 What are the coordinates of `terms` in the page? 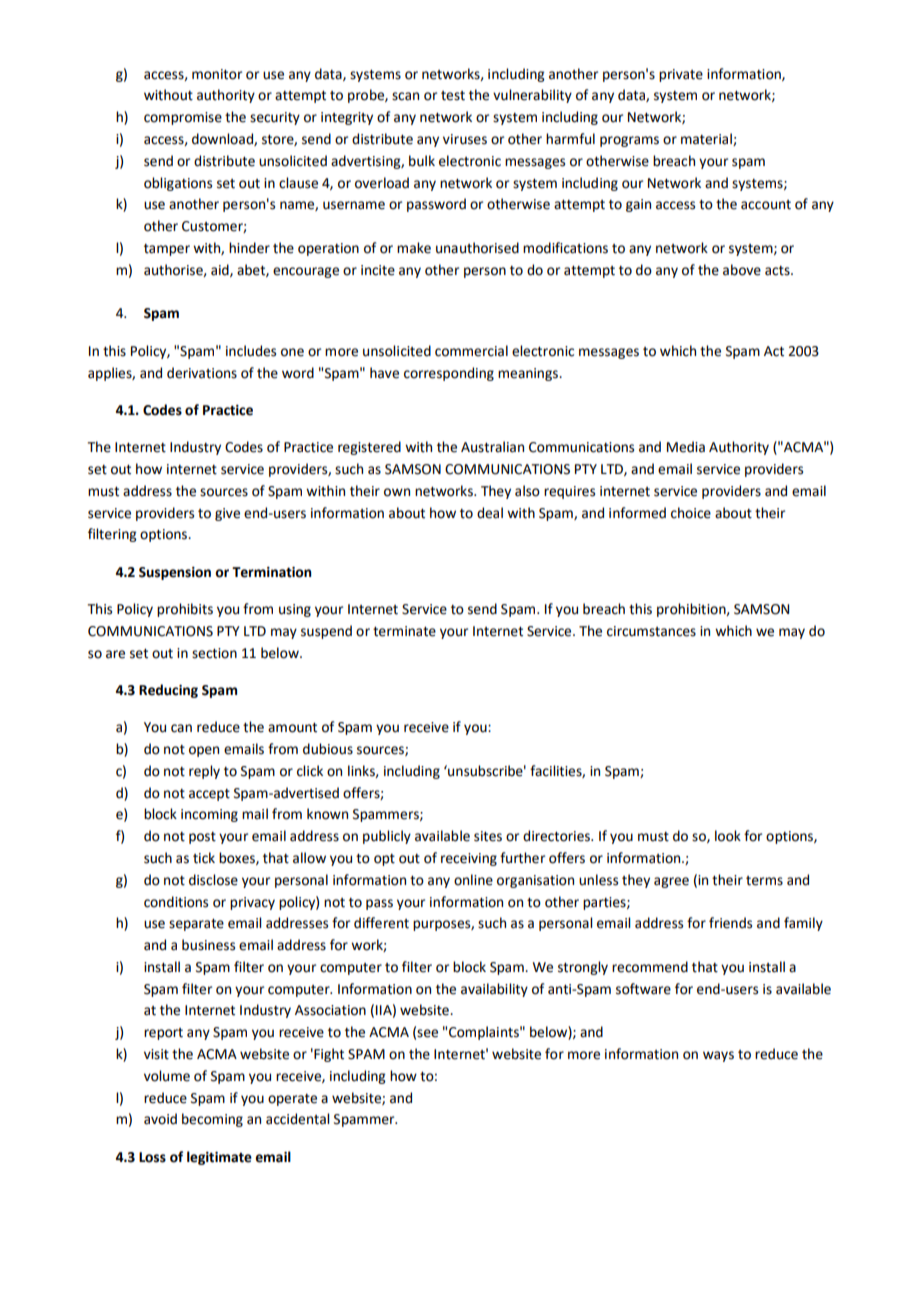 It's located at (764, 881).
